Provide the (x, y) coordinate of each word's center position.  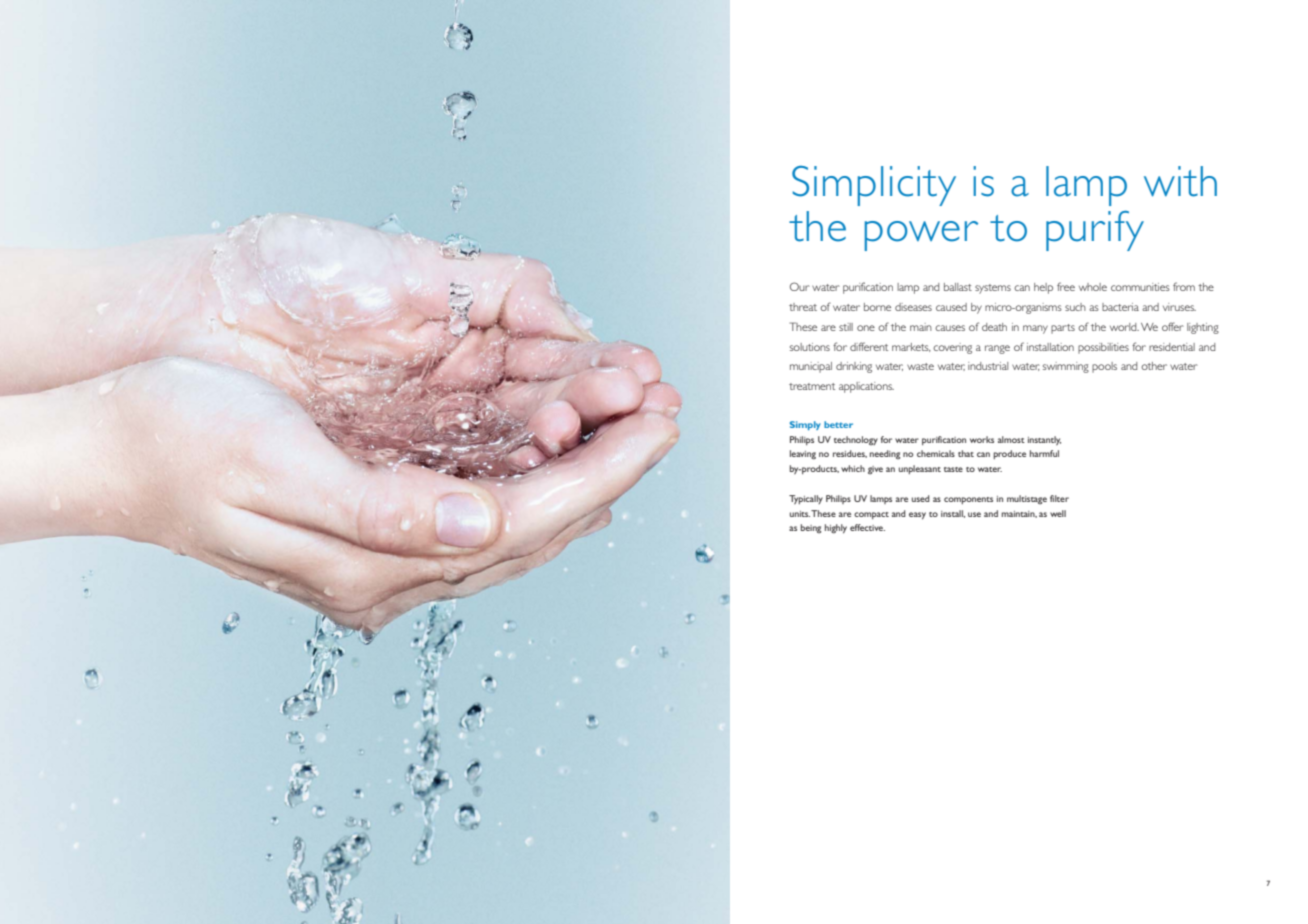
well (1058, 513)
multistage (1027, 500)
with (1180, 181)
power (921, 236)
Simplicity (874, 186)
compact (871, 515)
